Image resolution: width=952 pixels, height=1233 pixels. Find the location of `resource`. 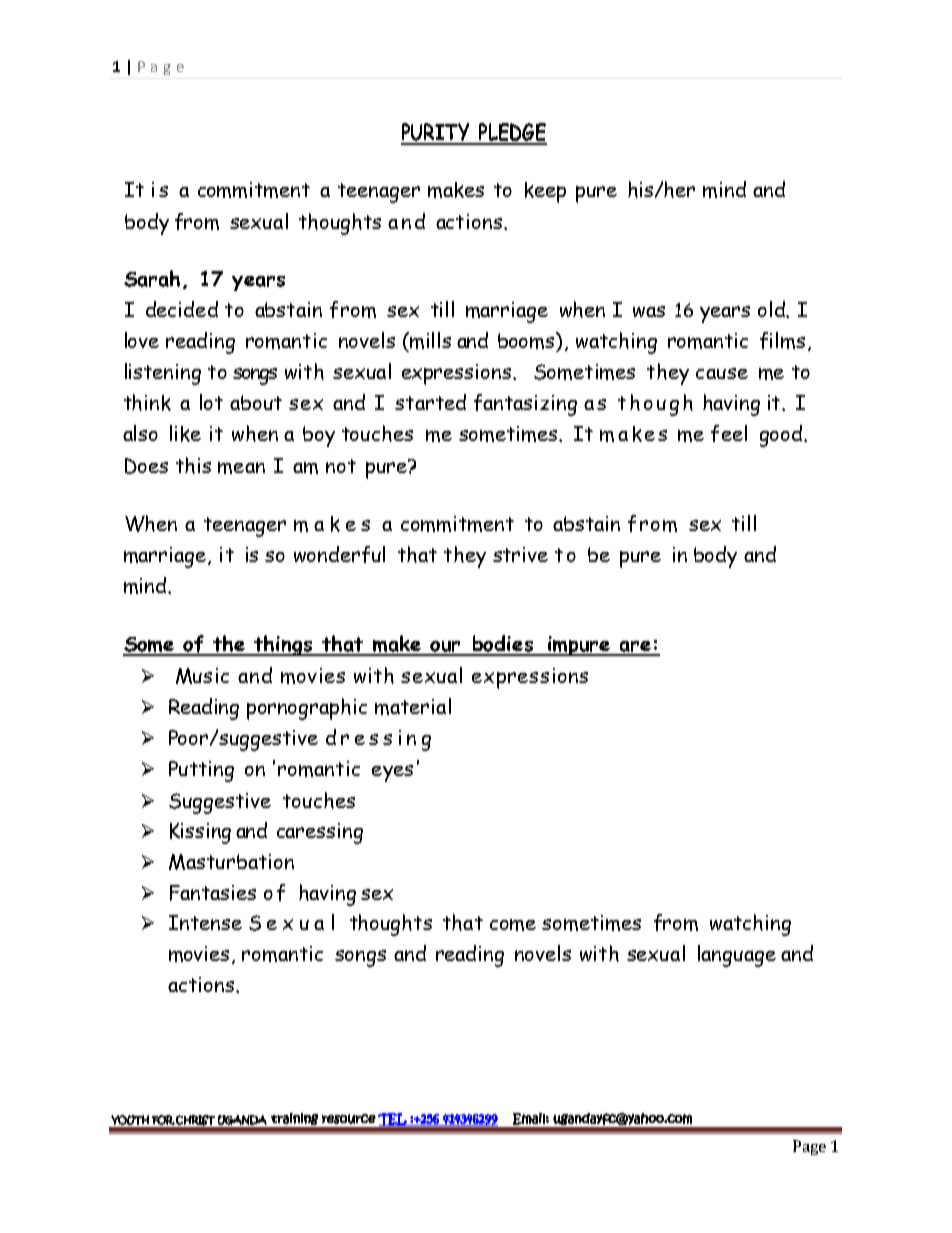

resource is located at coordinates (349, 1119).
